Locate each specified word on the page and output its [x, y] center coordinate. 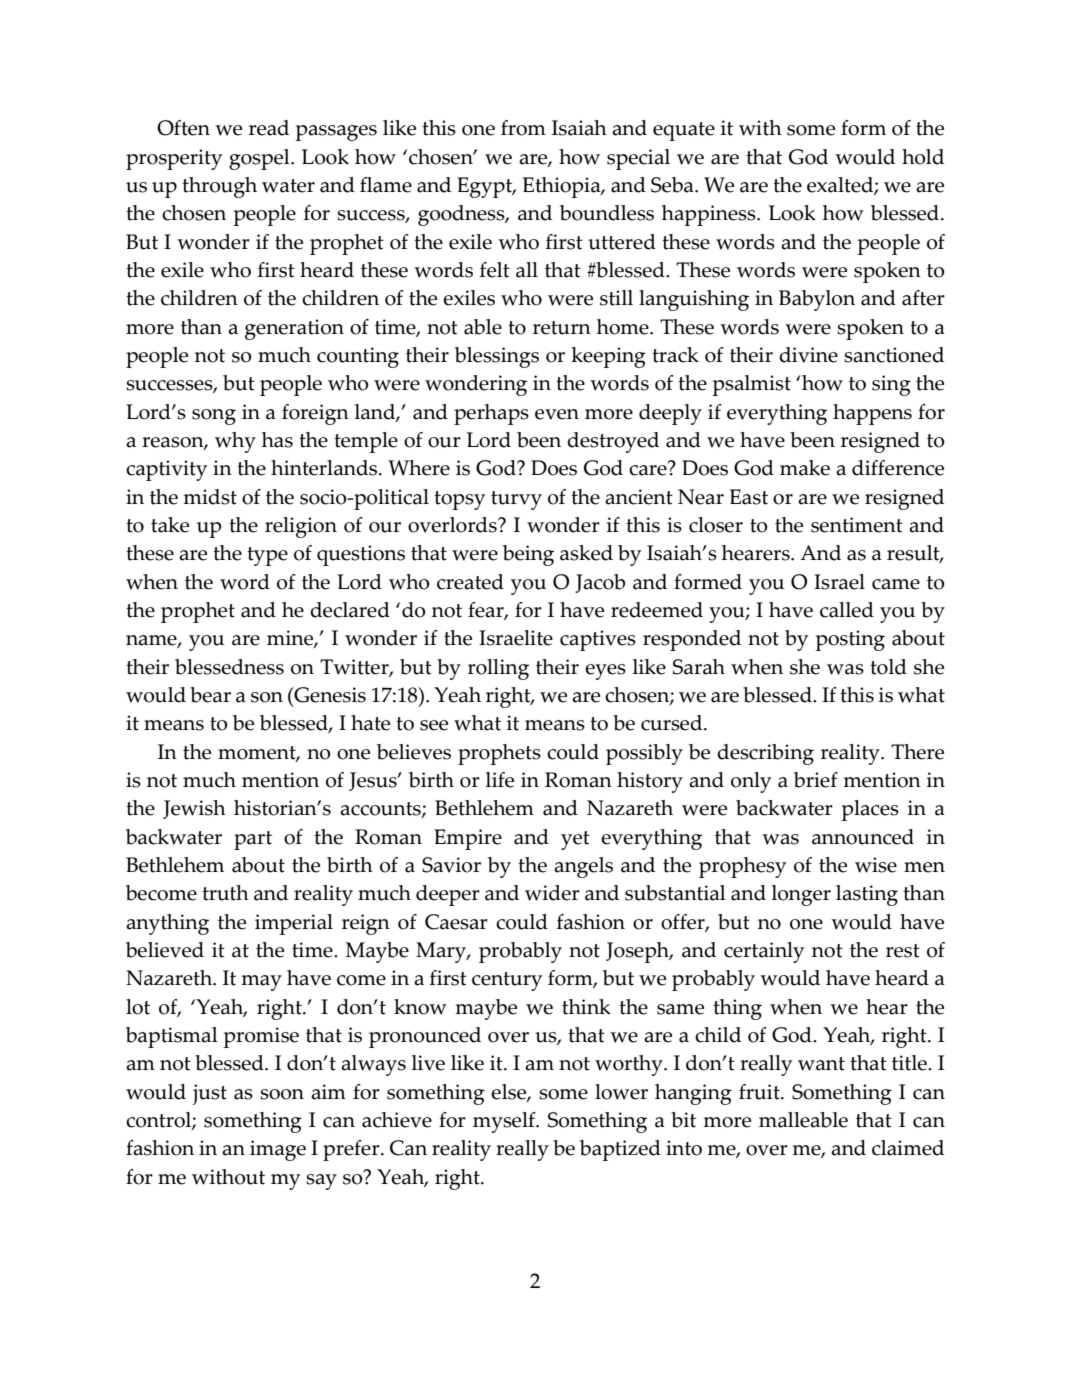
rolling [498, 669]
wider [552, 893]
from [523, 128]
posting [850, 640]
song [214, 417]
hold [923, 157]
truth [225, 893]
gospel [260, 159]
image [278, 1150]
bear [210, 695]
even [557, 414]
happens [872, 414]
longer [801, 895]
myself [505, 1122]
